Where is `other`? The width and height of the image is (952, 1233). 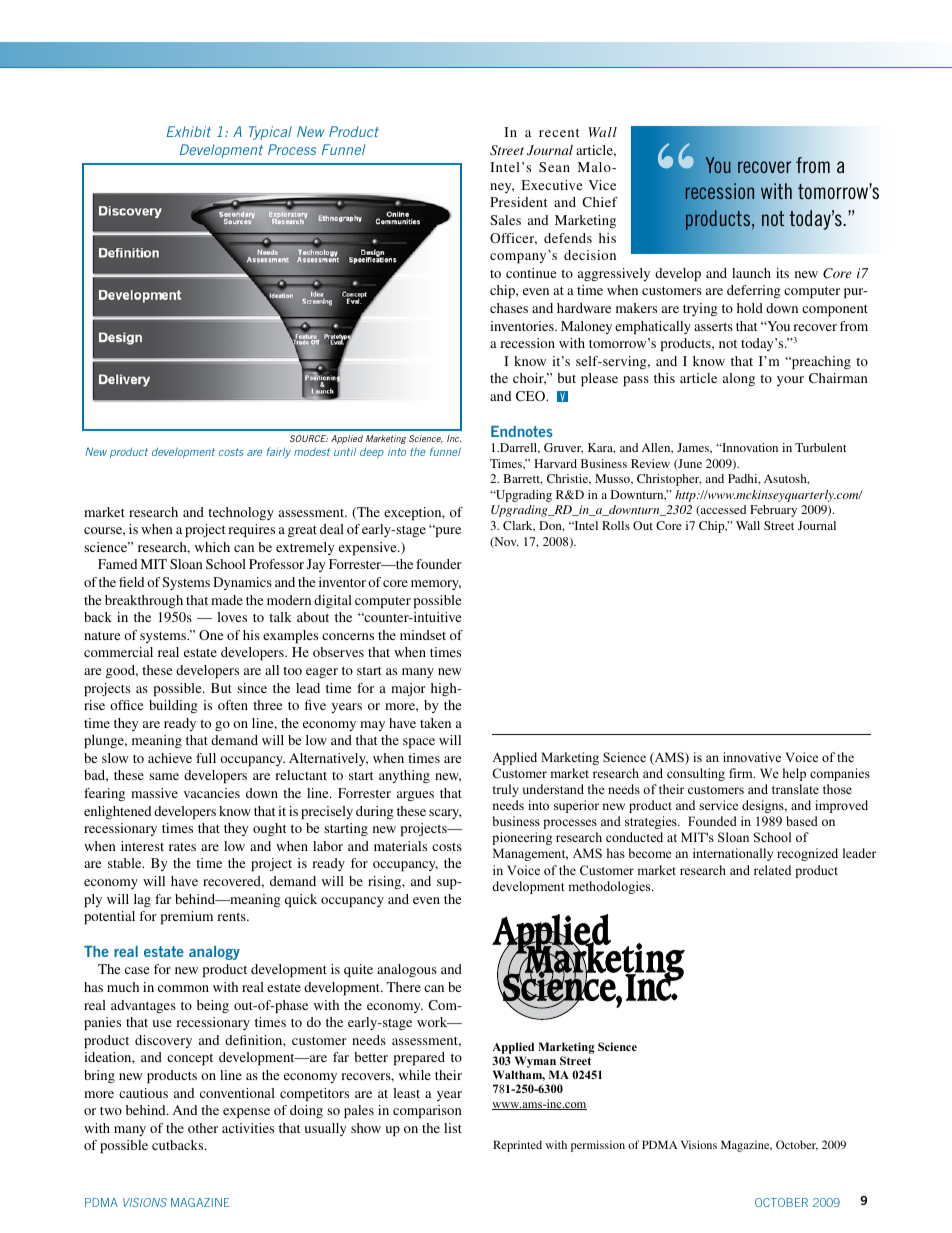
other is located at coordinates (203, 1128).
